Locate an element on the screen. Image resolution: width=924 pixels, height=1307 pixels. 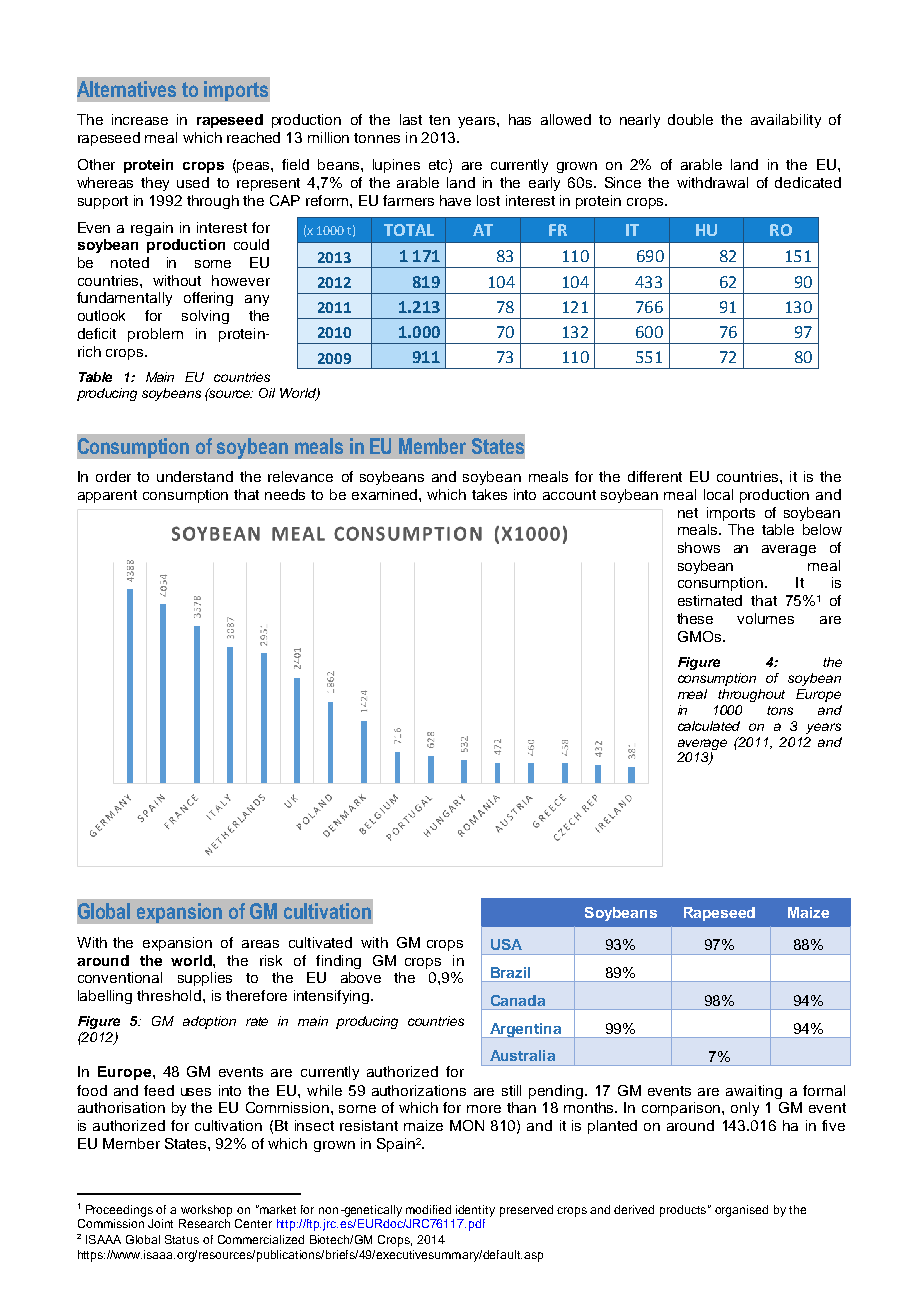
apparent is located at coordinates (107, 496).
